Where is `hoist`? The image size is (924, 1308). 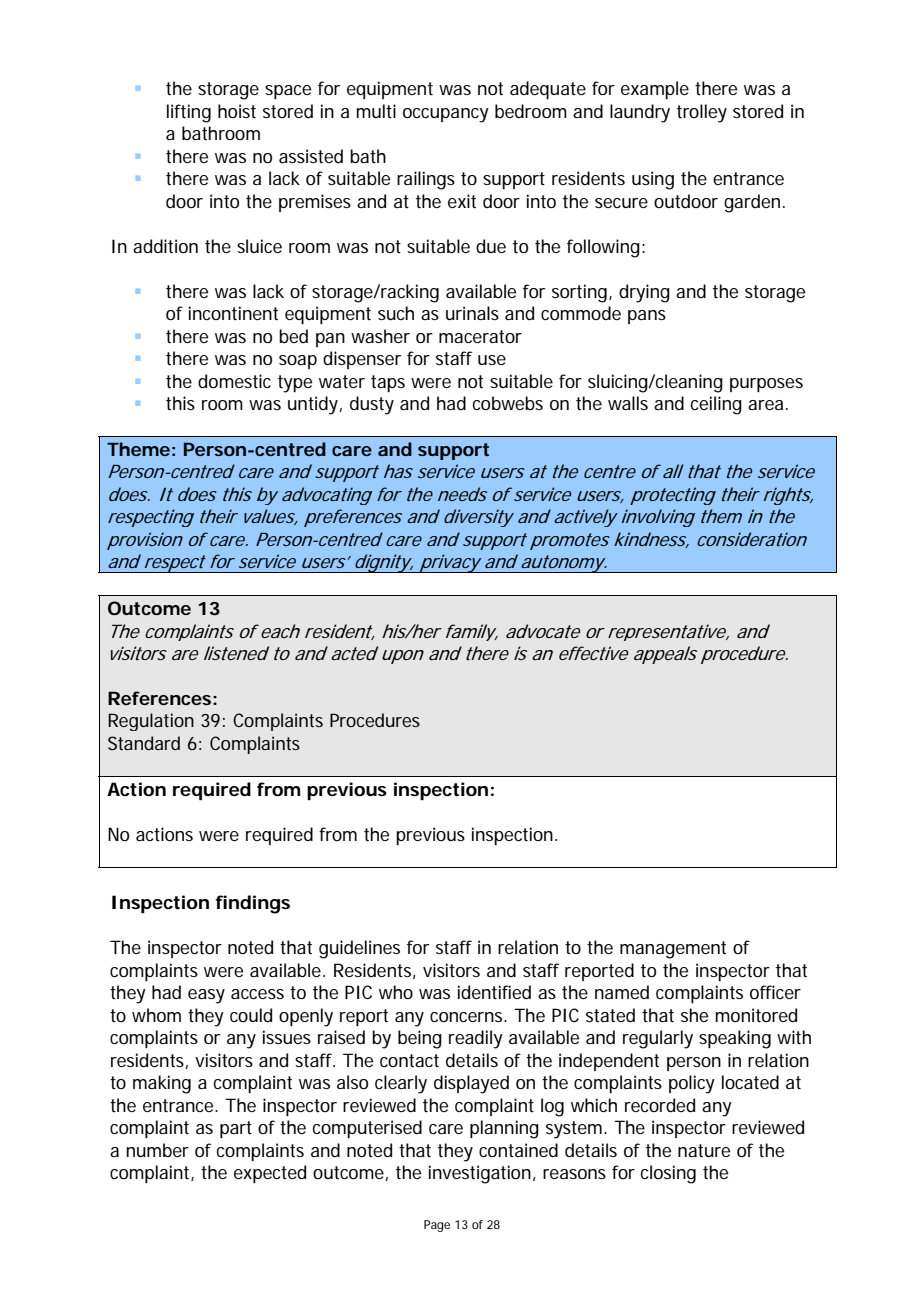
hoist is located at coordinates (237, 111).
